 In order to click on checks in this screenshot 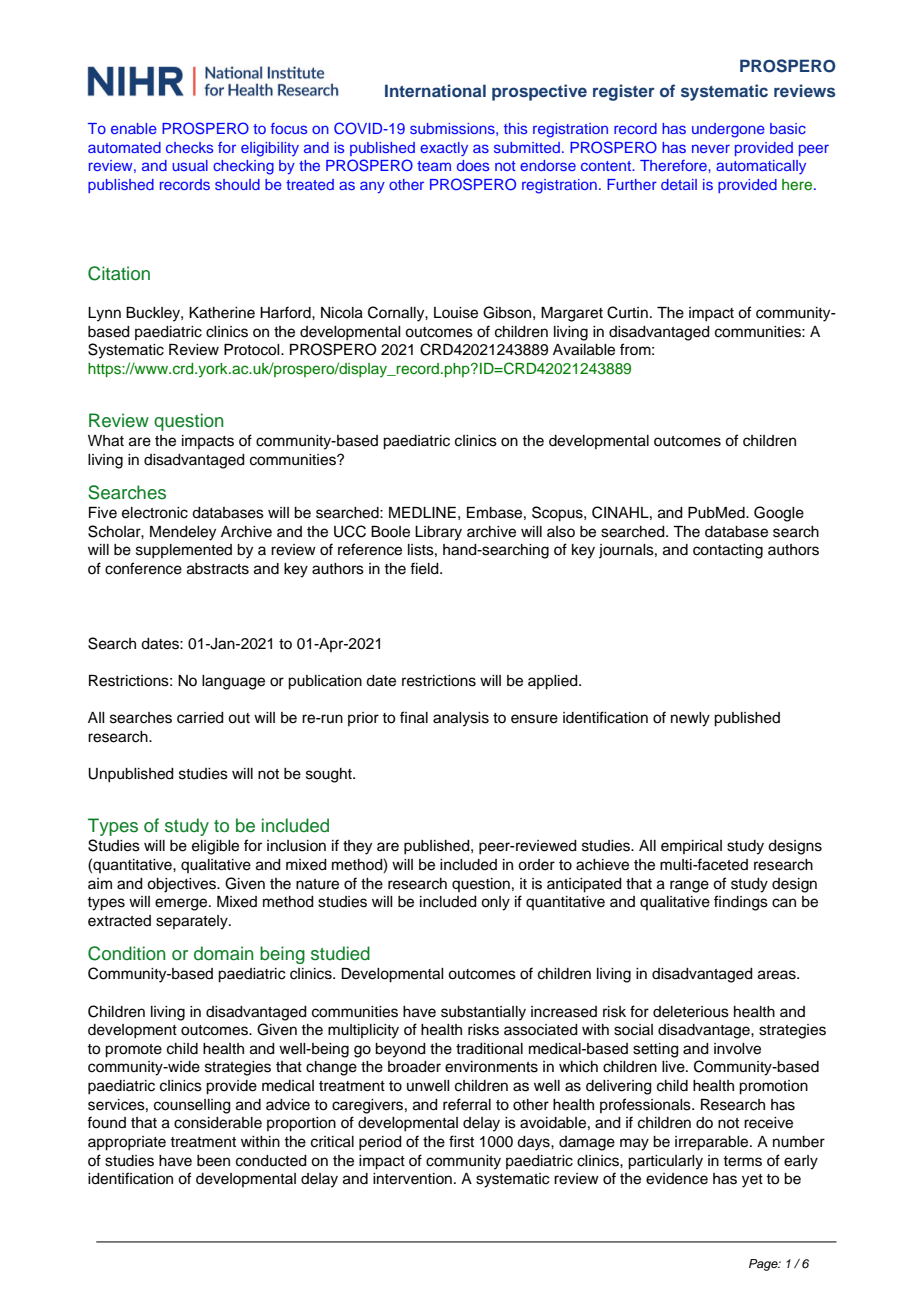, I will do `click(189, 147)`.
